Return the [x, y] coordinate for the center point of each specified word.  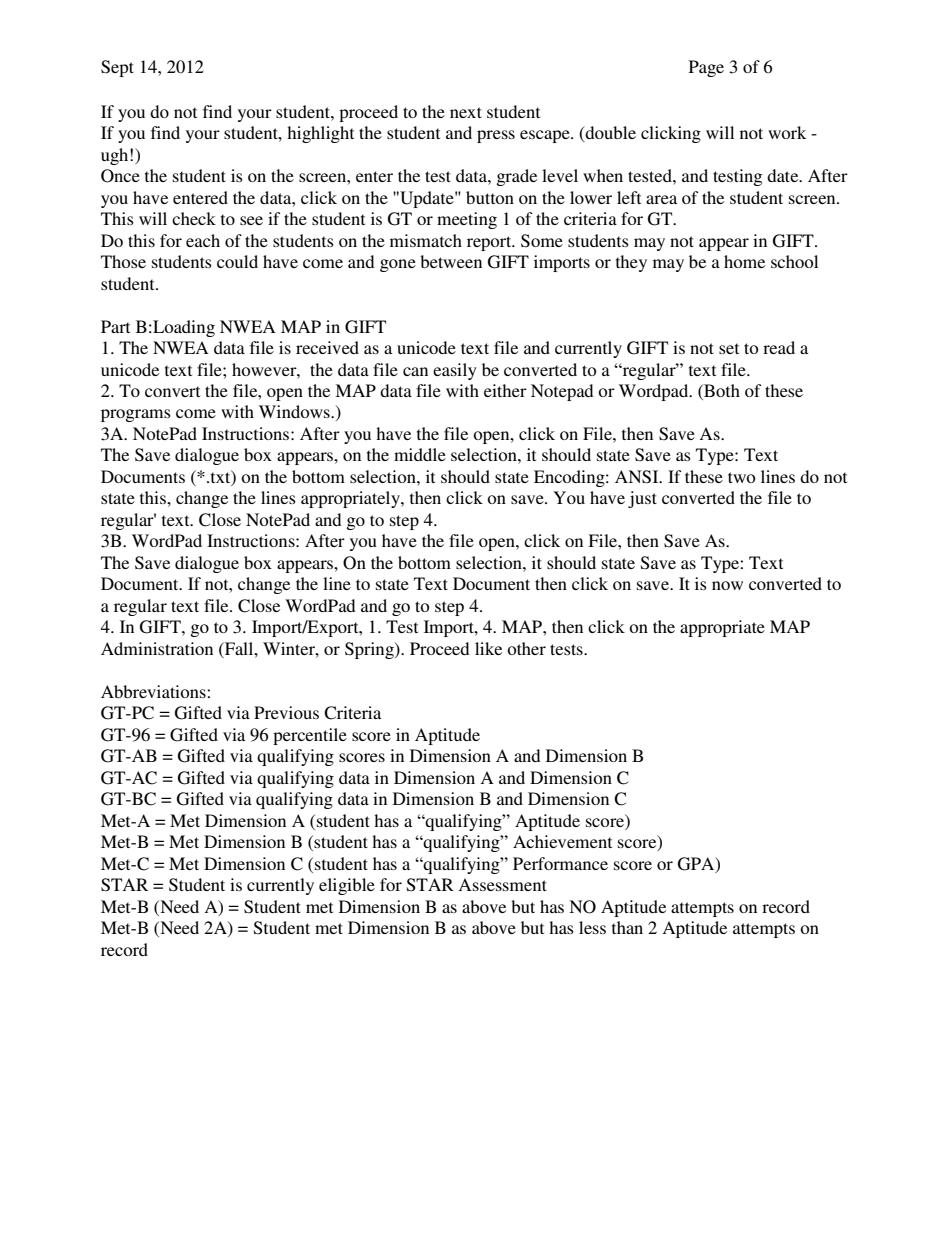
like [488, 648]
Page [706, 68]
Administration [157, 648]
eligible [347, 886]
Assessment [502, 884]
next [466, 112]
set [729, 348]
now [727, 585]
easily [455, 371]
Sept [117, 68]
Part [115, 326]
